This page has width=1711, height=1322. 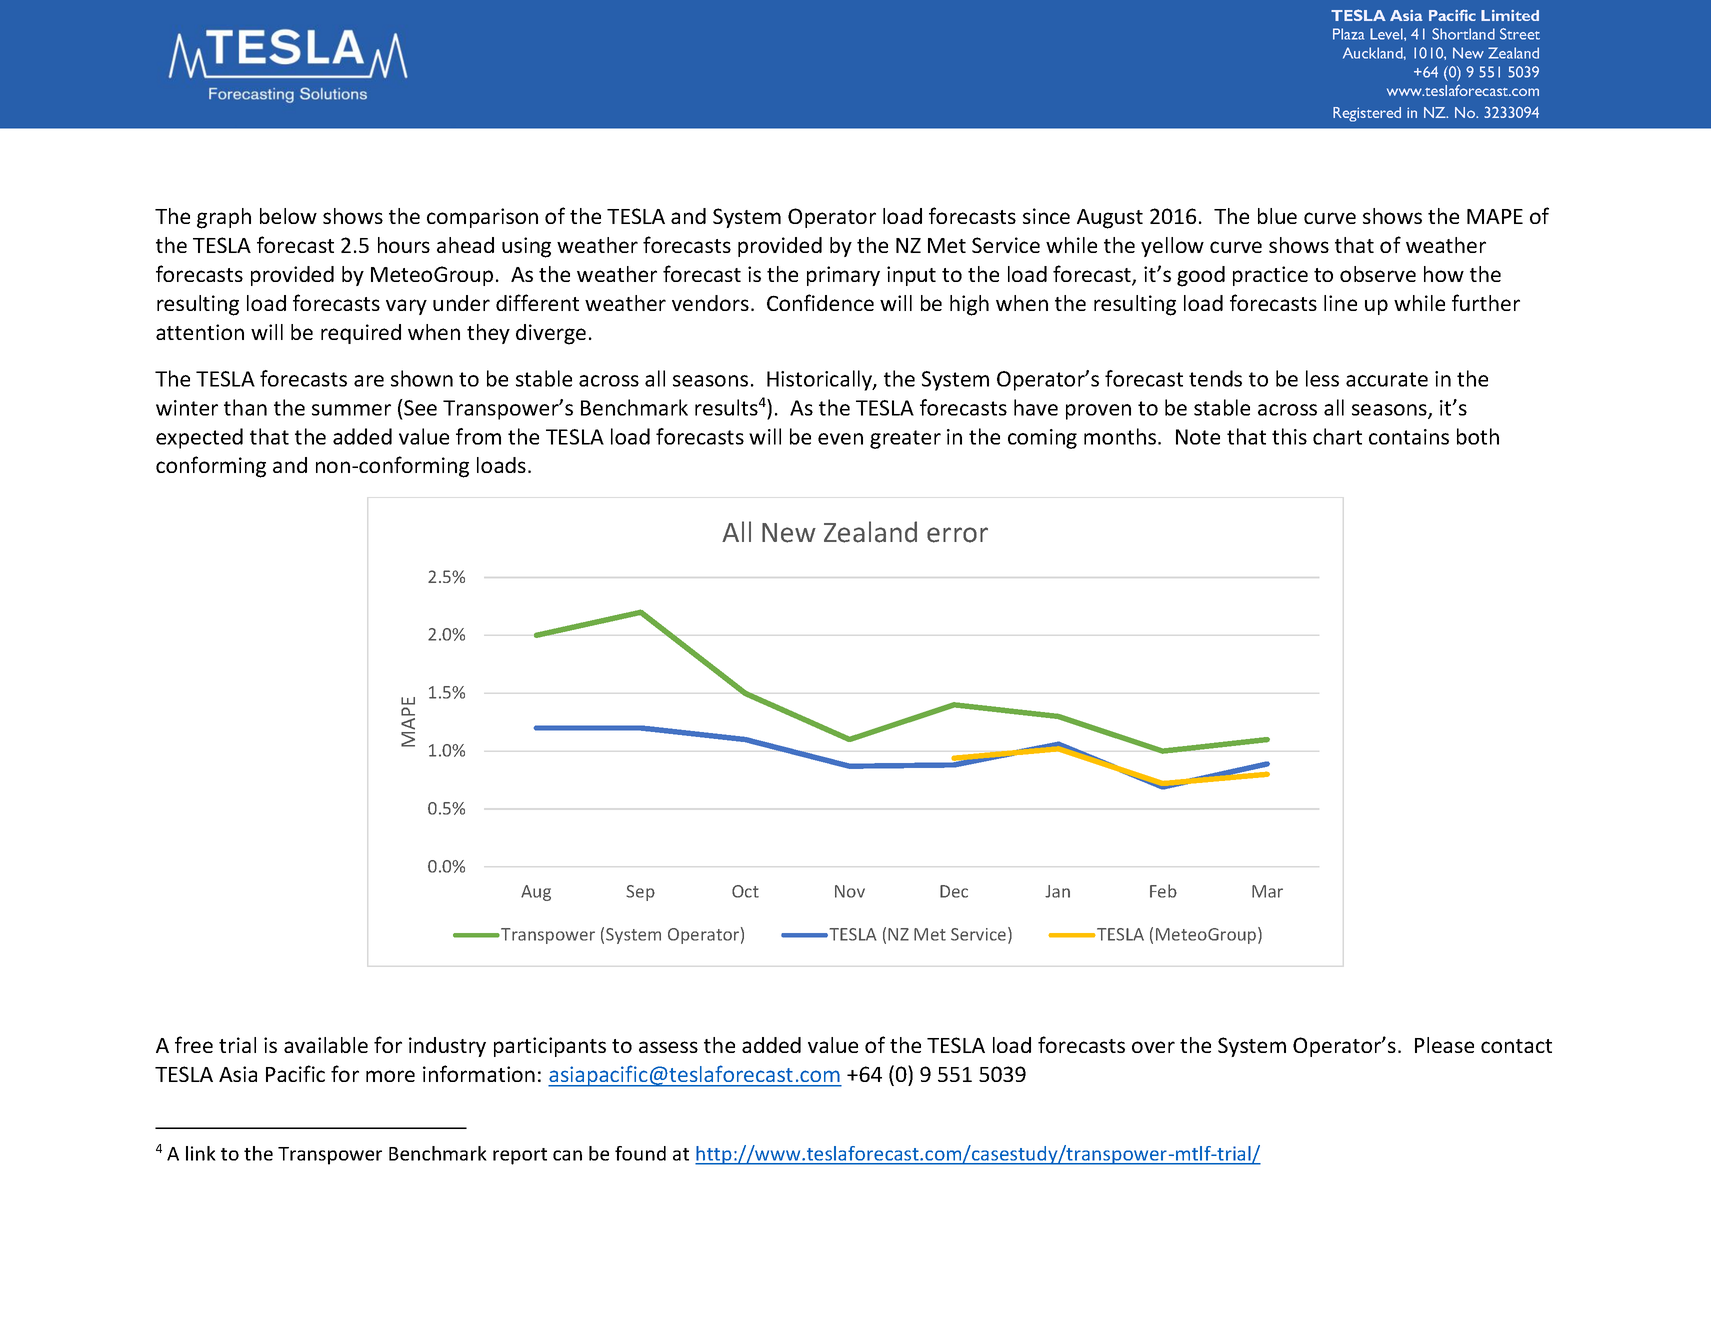 What do you see at coordinates (1444, 1045) in the page?
I see `Please` at bounding box center [1444, 1045].
